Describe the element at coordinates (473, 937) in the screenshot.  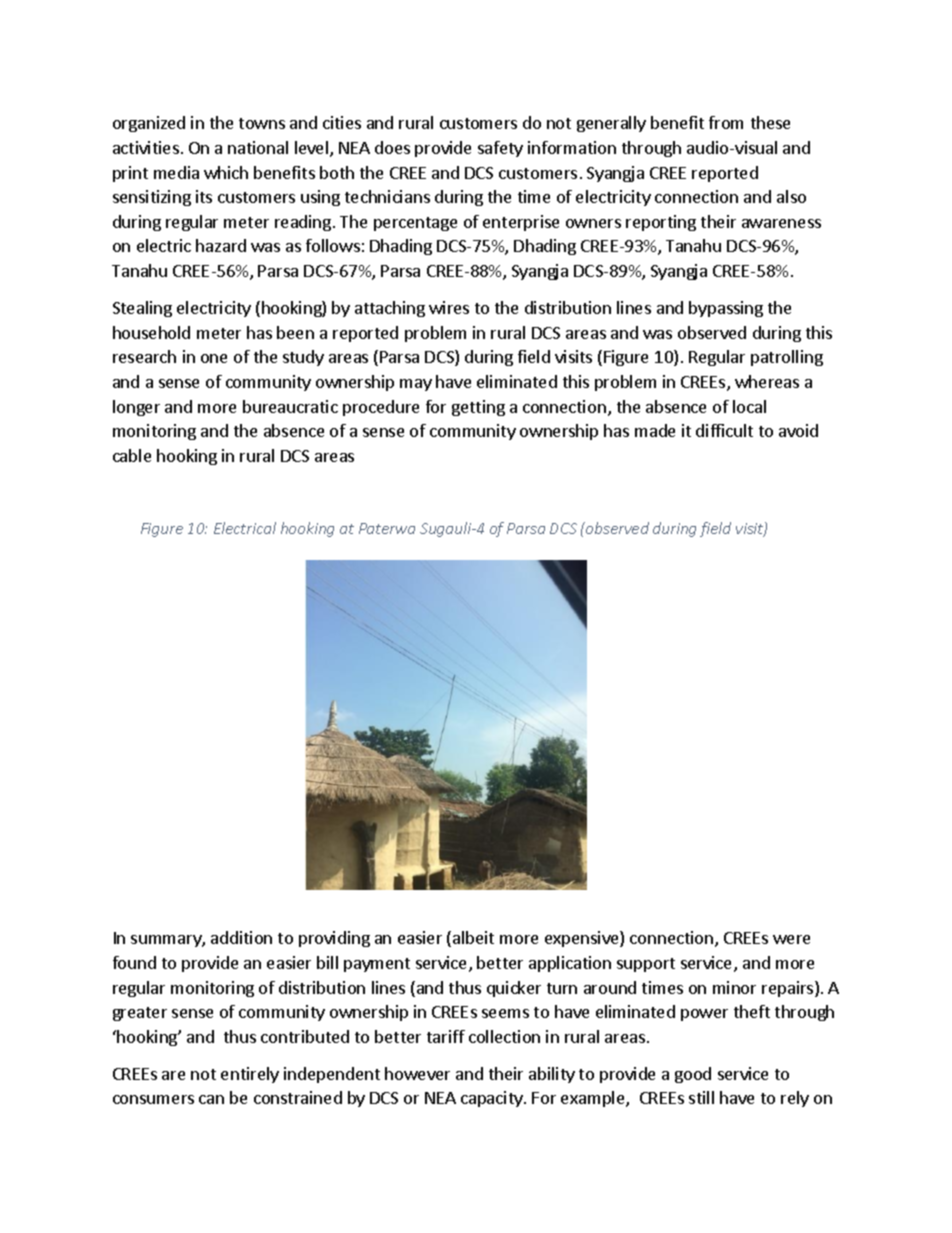
I see `albeit` at that location.
